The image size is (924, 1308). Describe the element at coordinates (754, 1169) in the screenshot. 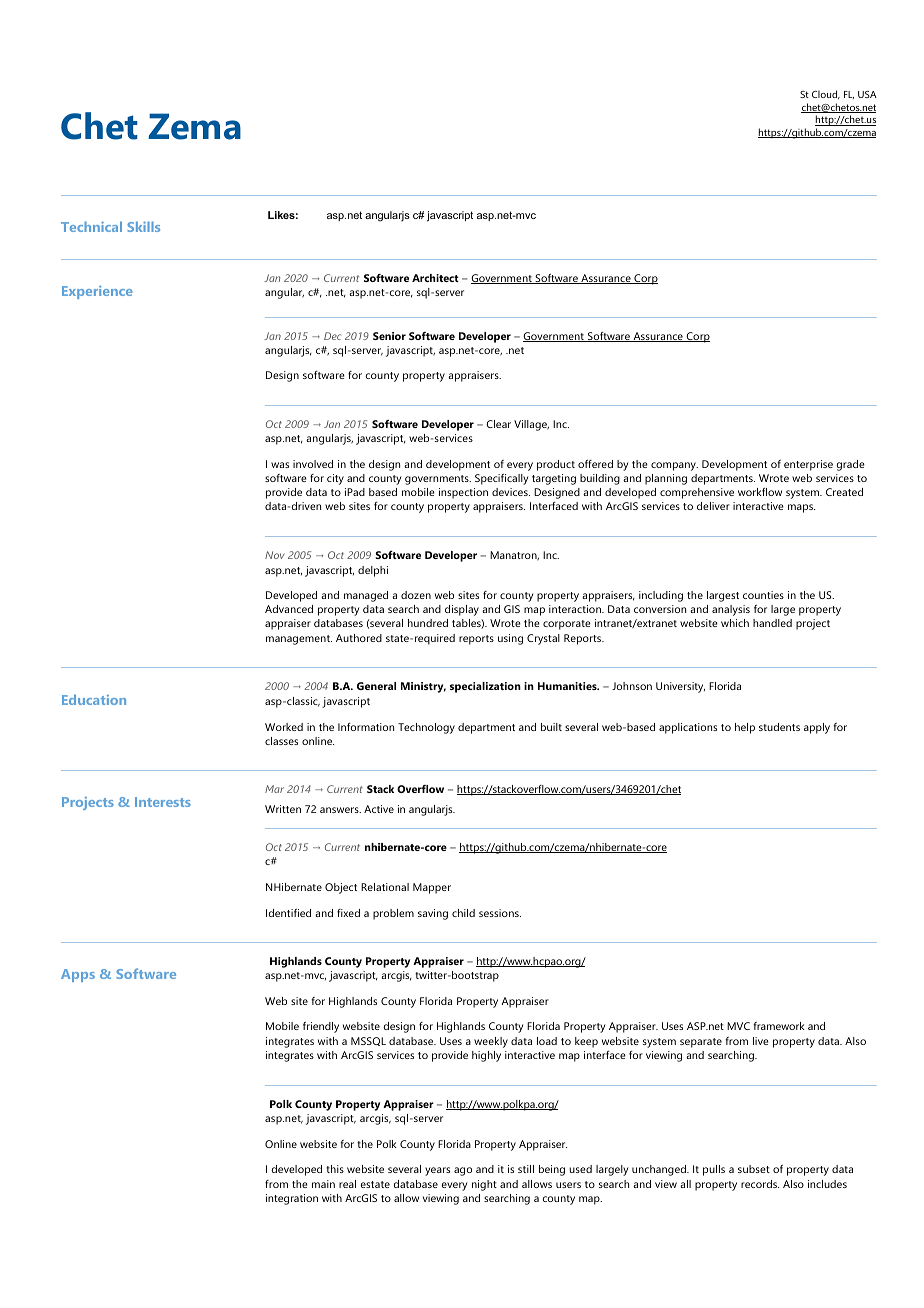

I see `subset` at that location.
